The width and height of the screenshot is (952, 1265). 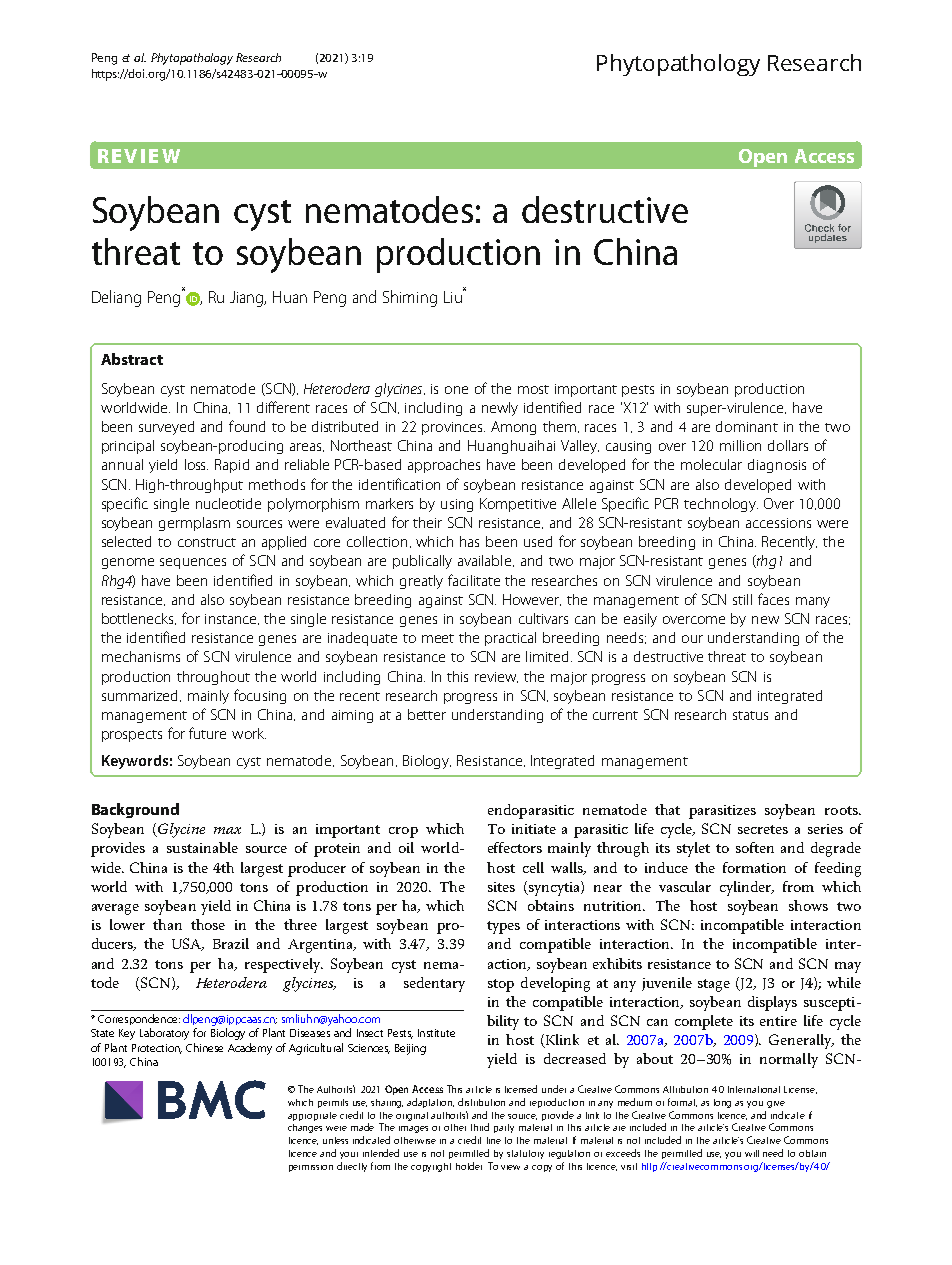 What do you see at coordinates (469, 541) in the screenshot?
I see `has` at bounding box center [469, 541].
